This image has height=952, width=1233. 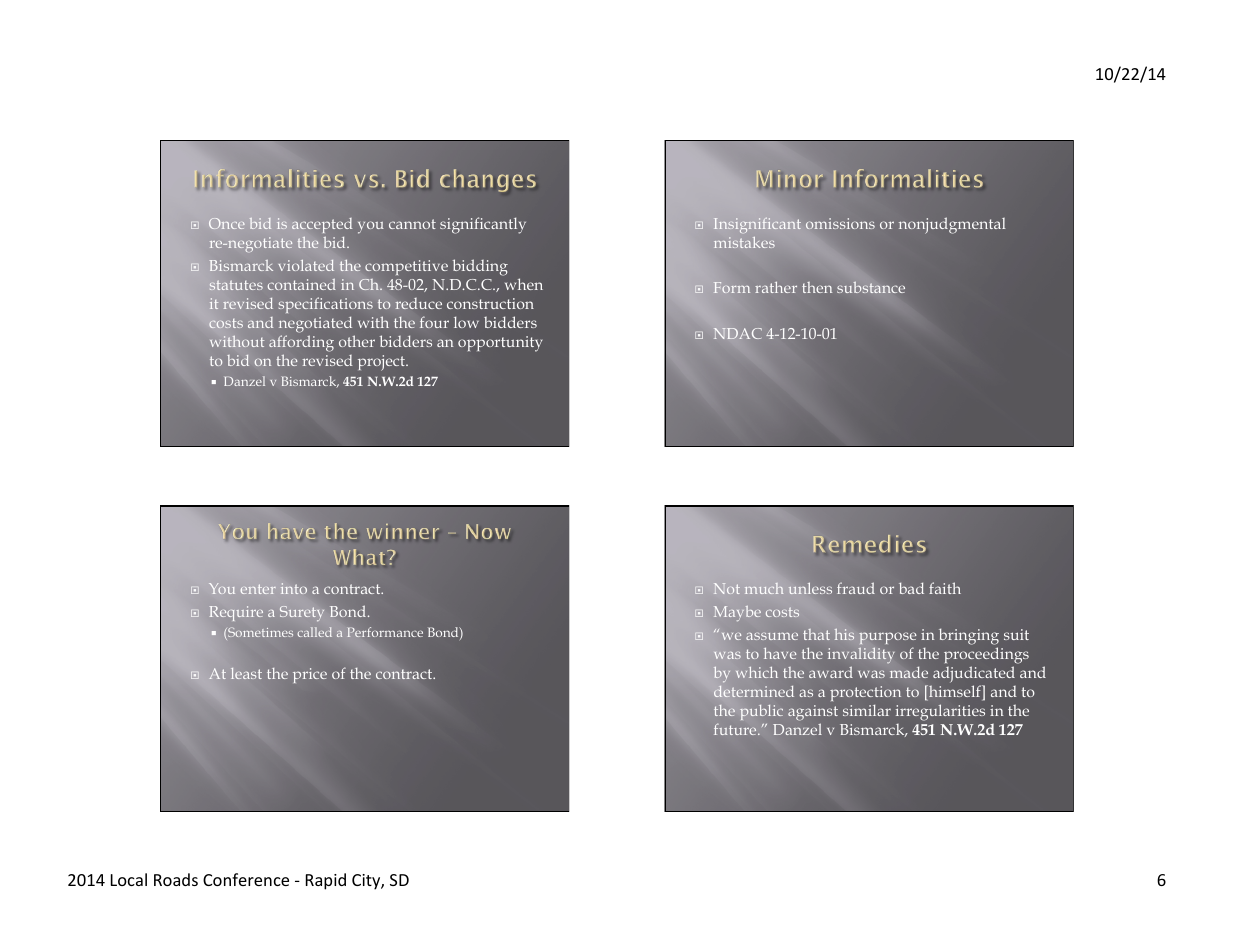 What do you see at coordinates (744, 242) in the image?
I see `mistakes` at bounding box center [744, 242].
